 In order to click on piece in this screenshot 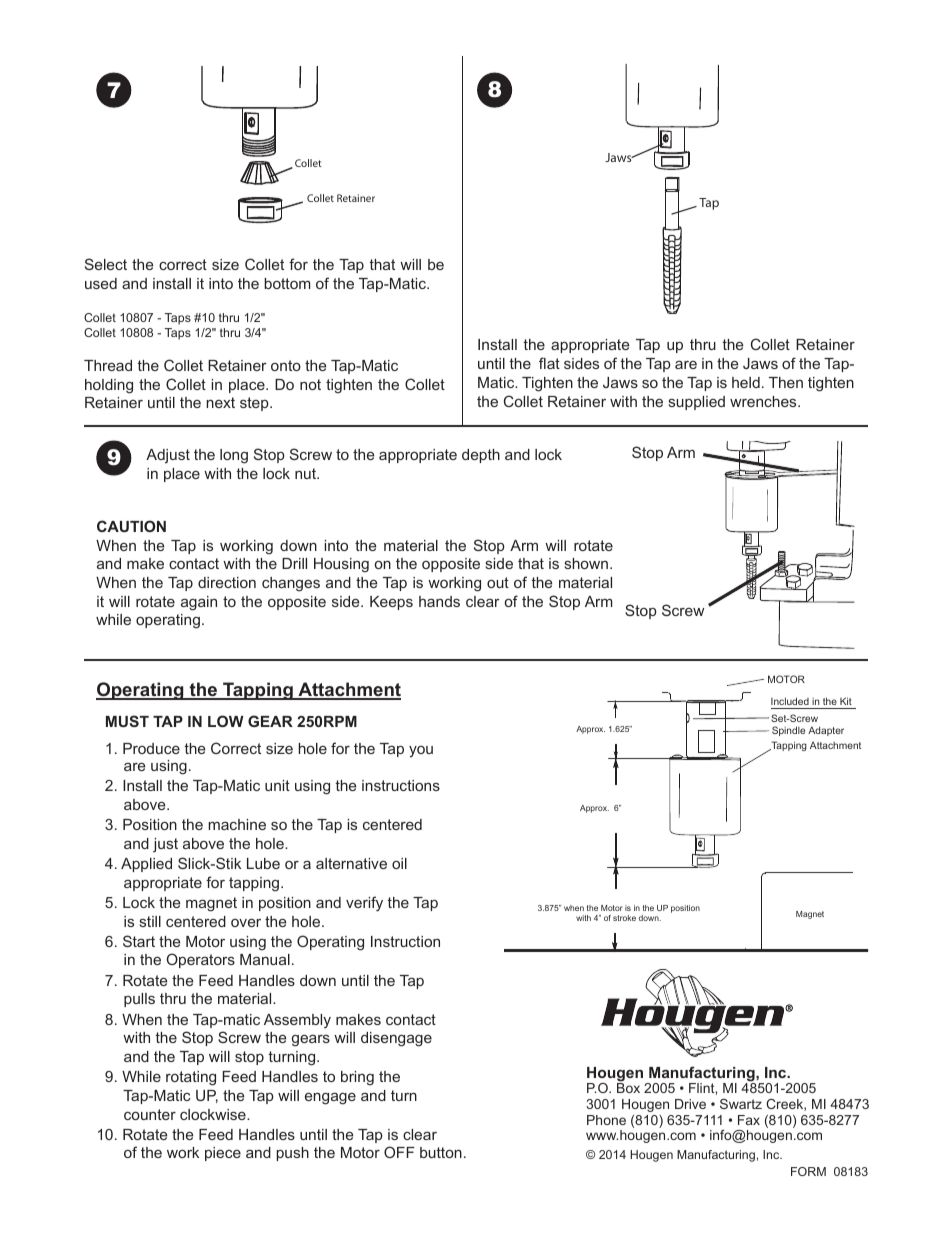, I will do `click(223, 1154)`.
